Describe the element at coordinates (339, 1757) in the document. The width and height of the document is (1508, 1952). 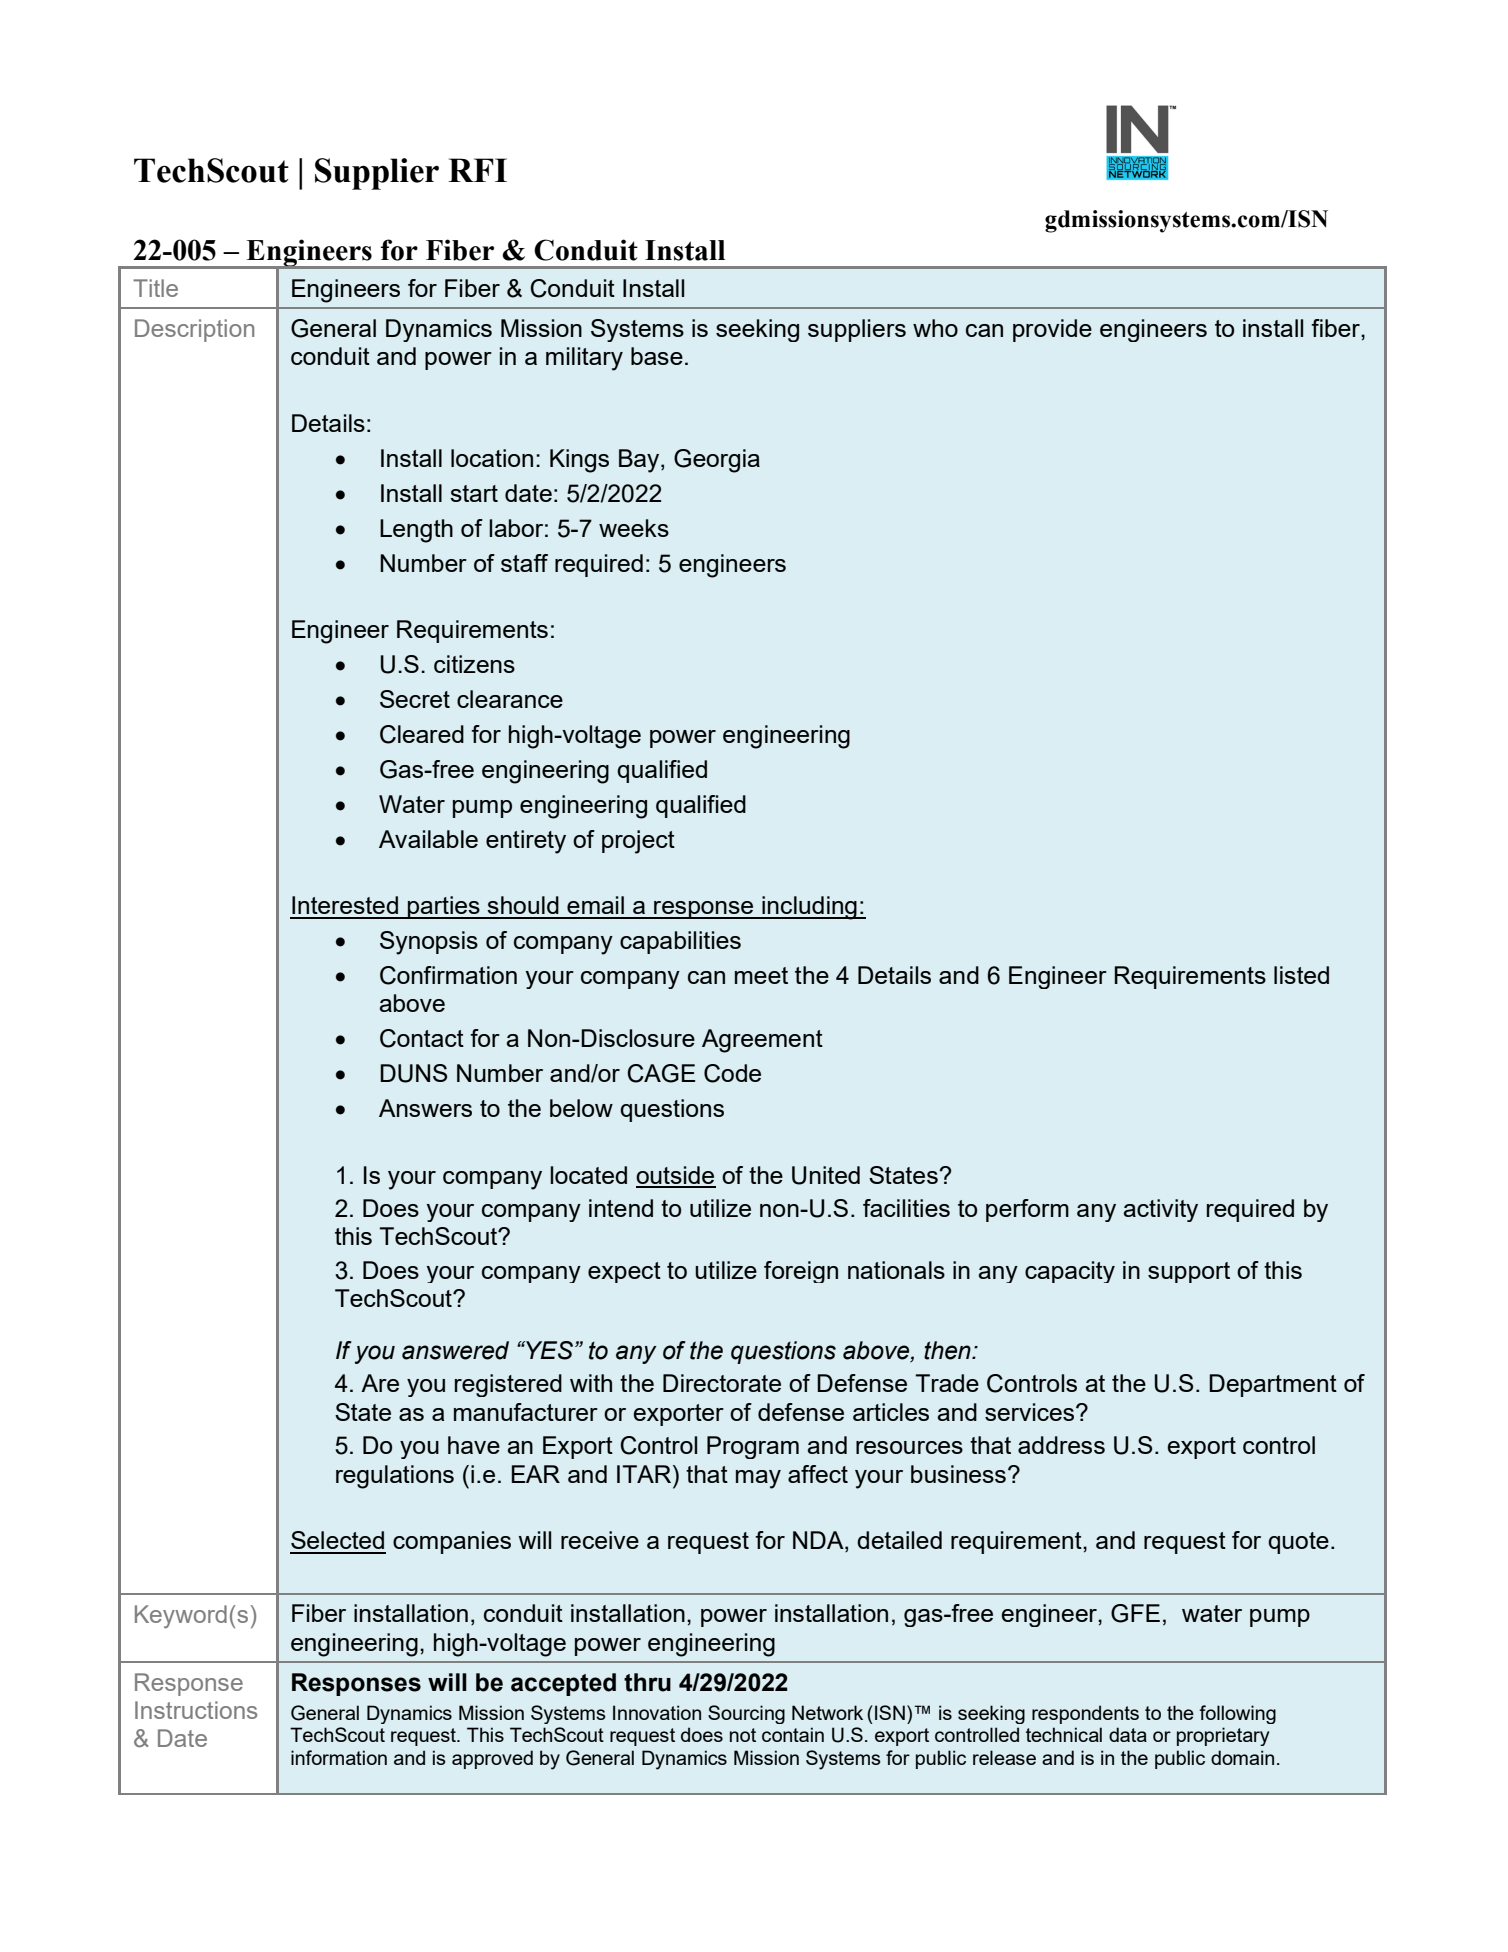
I see `information` at that location.
